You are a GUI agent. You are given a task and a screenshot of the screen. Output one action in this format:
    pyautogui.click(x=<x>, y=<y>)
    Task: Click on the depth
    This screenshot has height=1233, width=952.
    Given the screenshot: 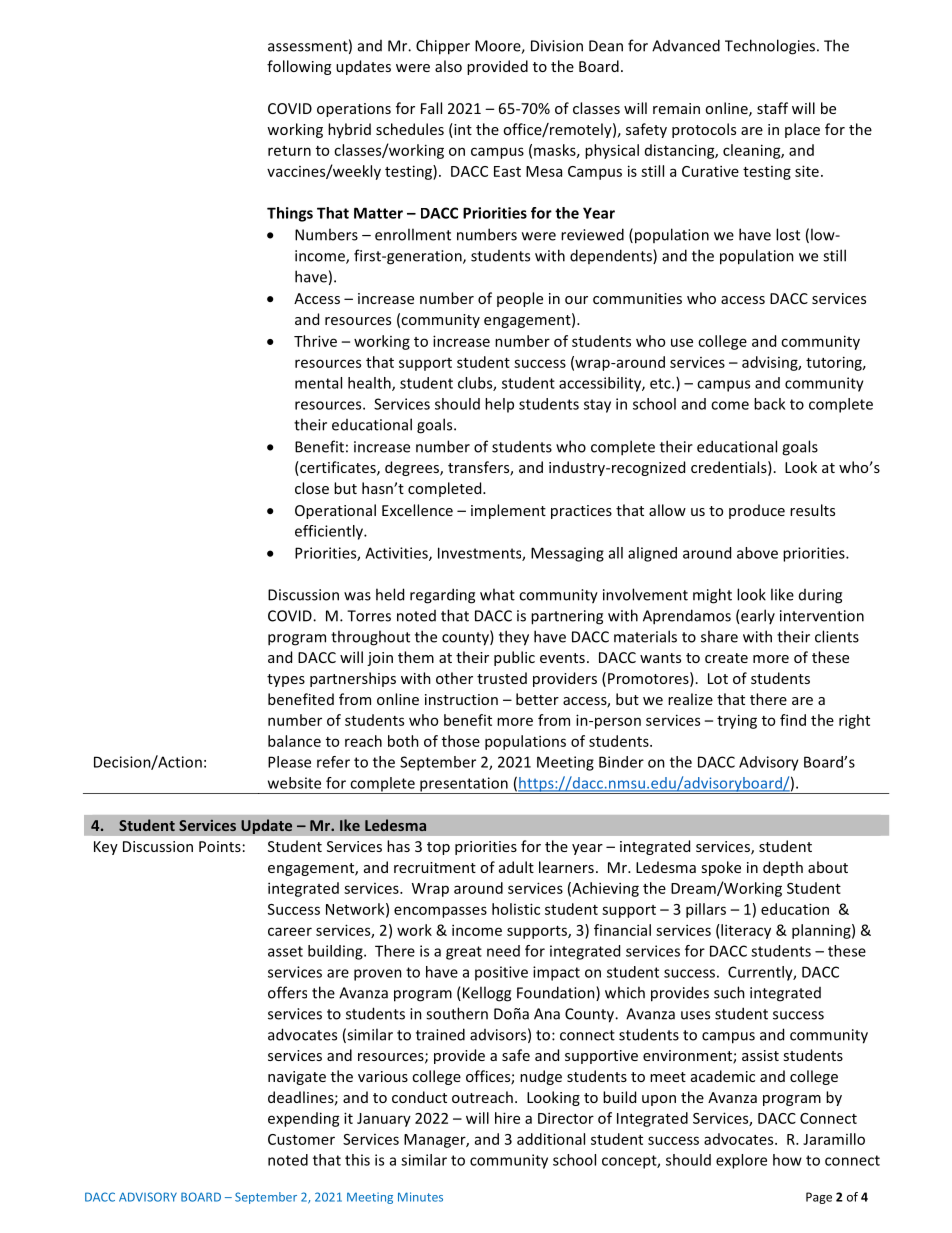 What is the action you would take?
    pyautogui.click(x=783, y=868)
